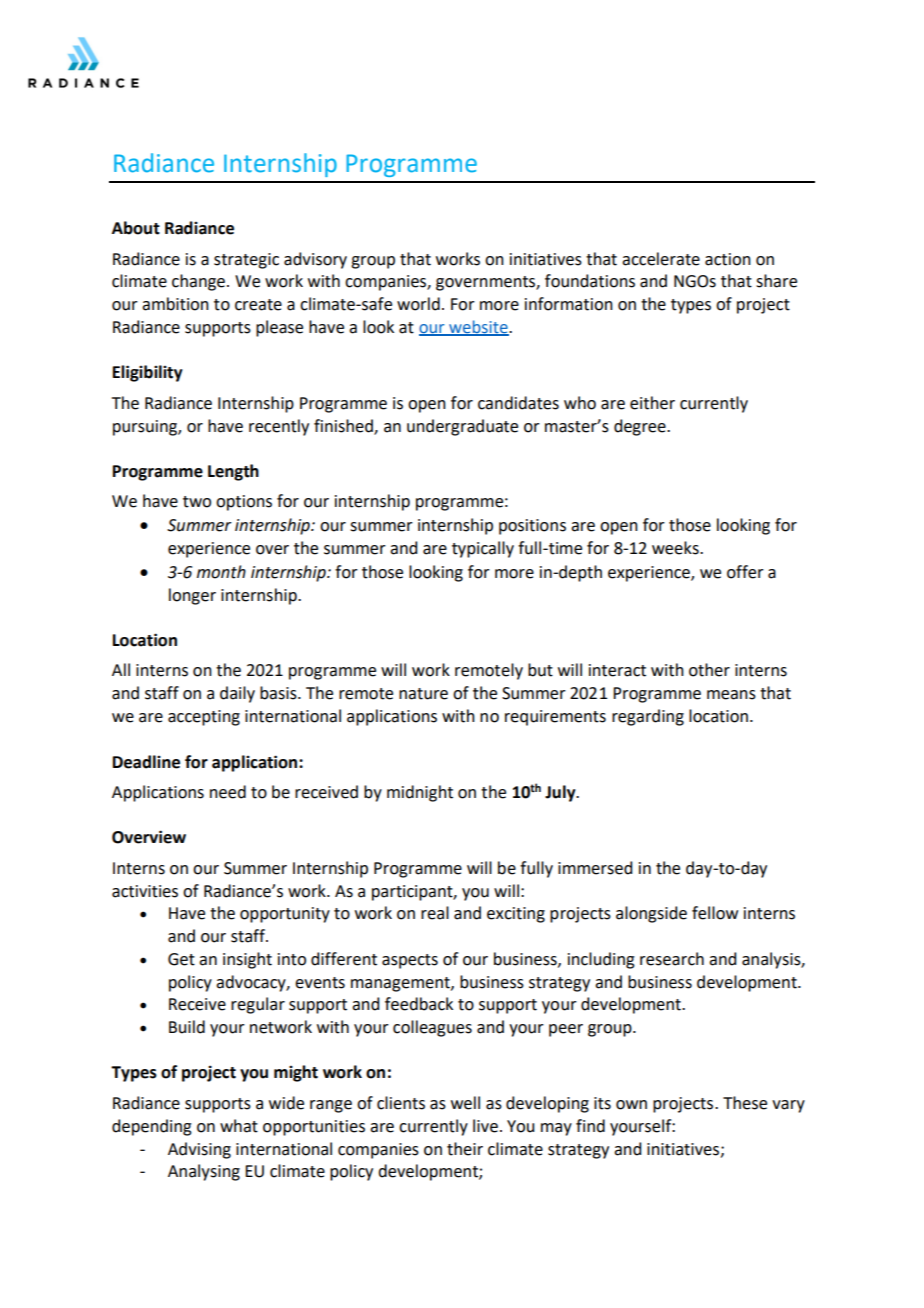  What do you see at coordinates (192, 596) in the screenshot?
I see `longer` at bounding box center [192, 596].
